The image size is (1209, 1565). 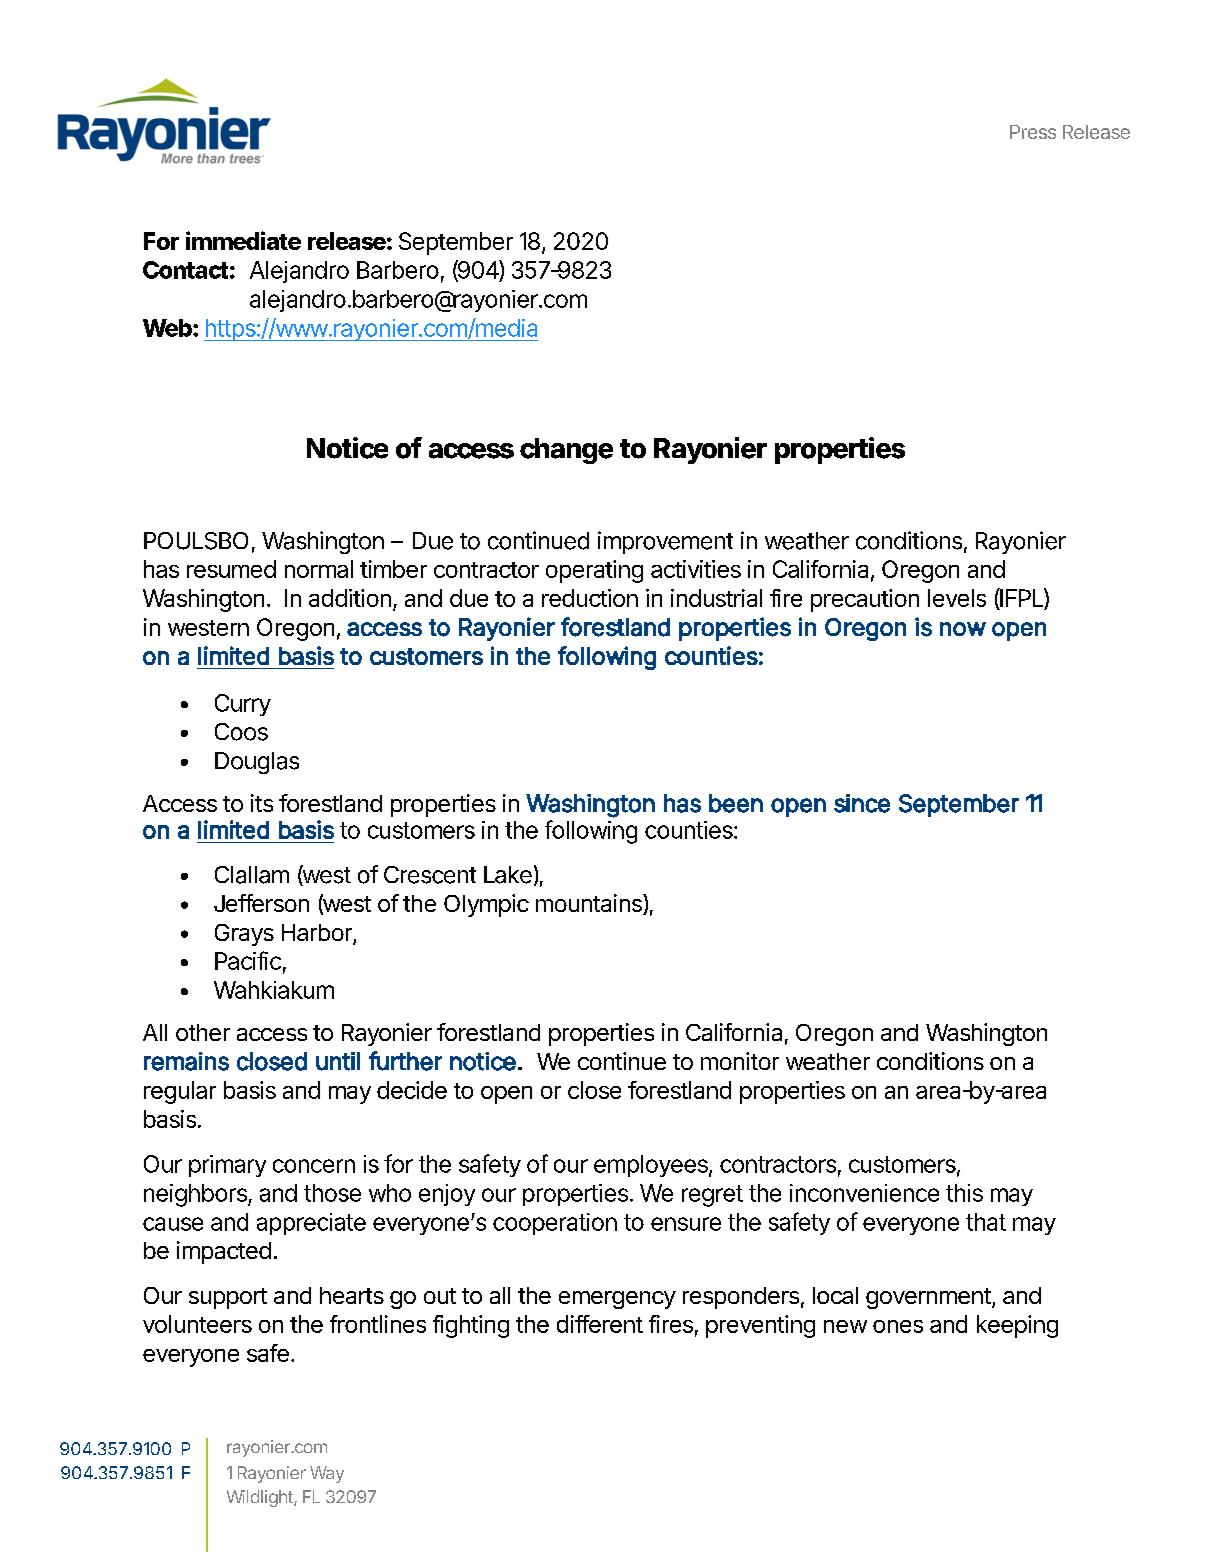 What do you see at coordinates (327, 1474) in the page?
I see `Way` at bounding box center [327, 1474].
